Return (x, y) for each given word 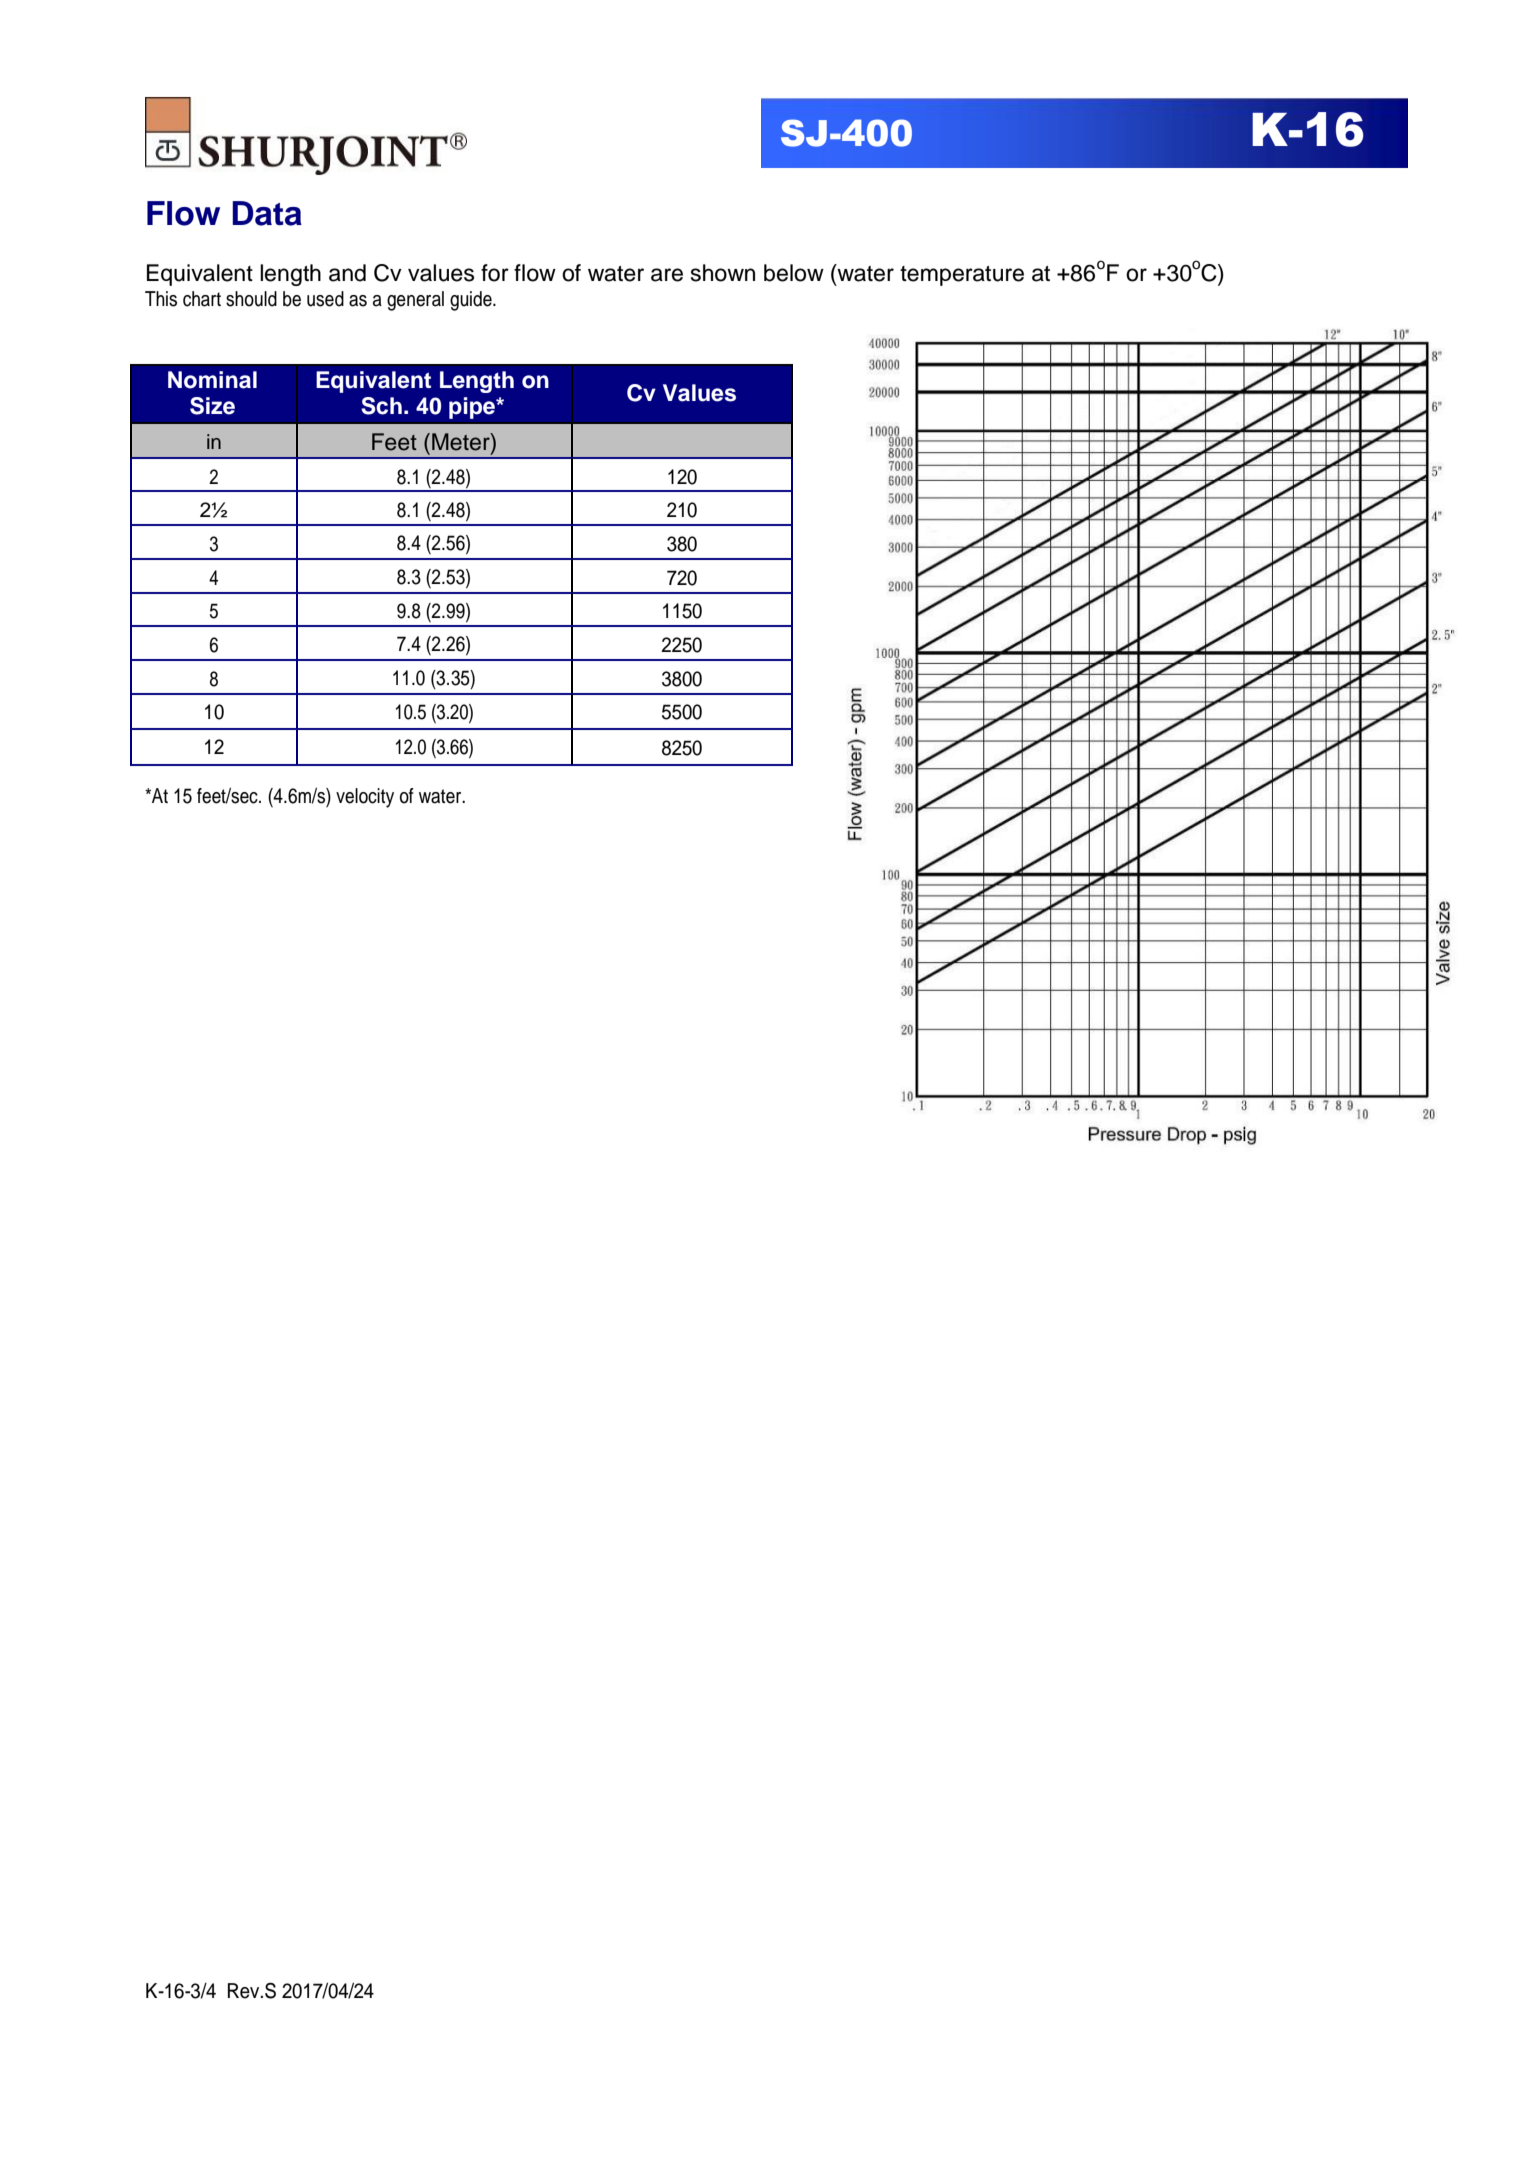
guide (472, 301)
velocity (365, 798)
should (251, 299)
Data (267, 213)
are (667, 275)
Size (212, 406)
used (325, 299)
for (495, 273)
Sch (381, 406)
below (794, 273)
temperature (962, 276)
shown (723, 273)
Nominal (212, 380)
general (415, 301)
